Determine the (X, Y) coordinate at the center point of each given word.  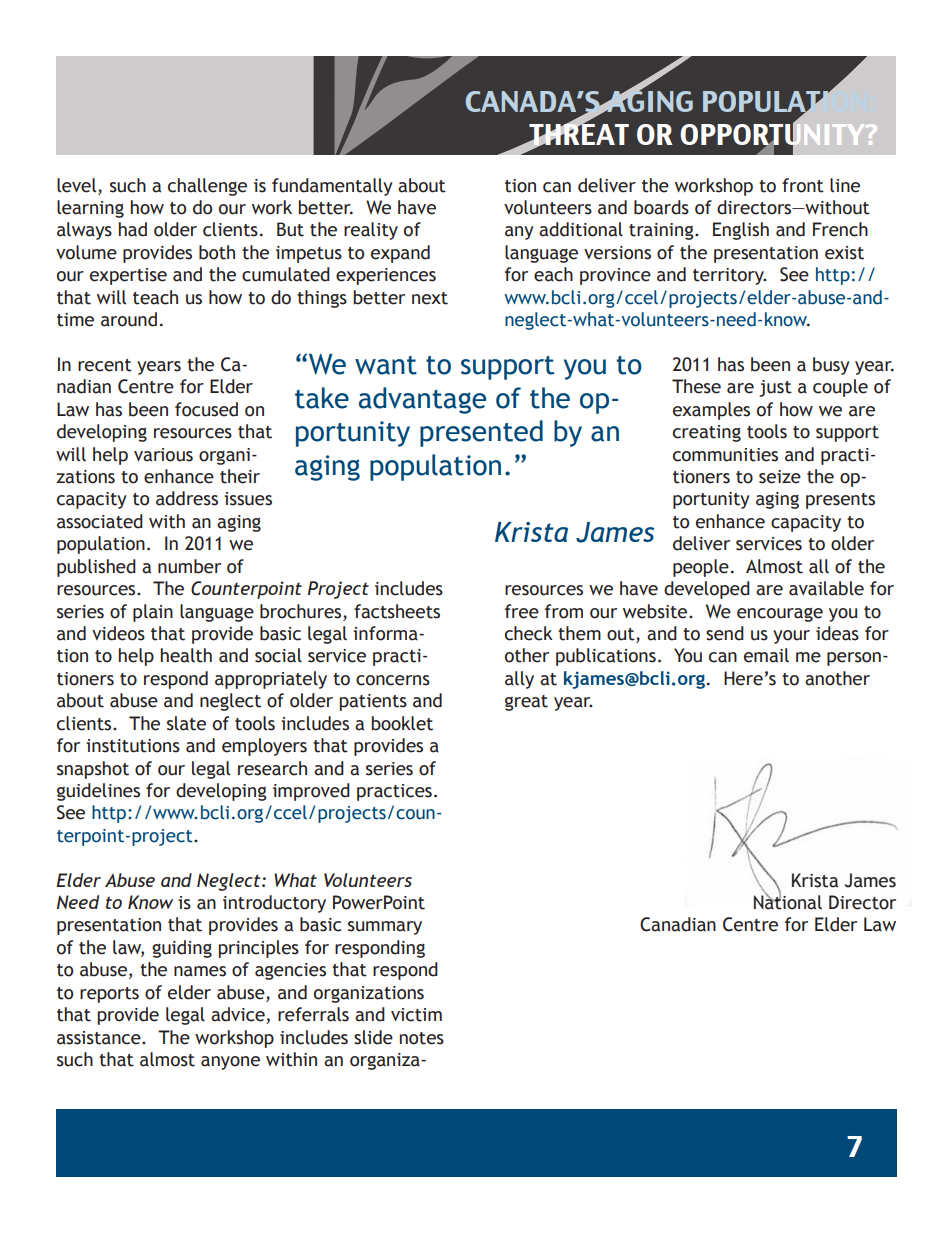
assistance (100, 1038)
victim (416, 1015)
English (741, 231)
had (133, 229)
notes (422, 1038)
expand (400, 254)
